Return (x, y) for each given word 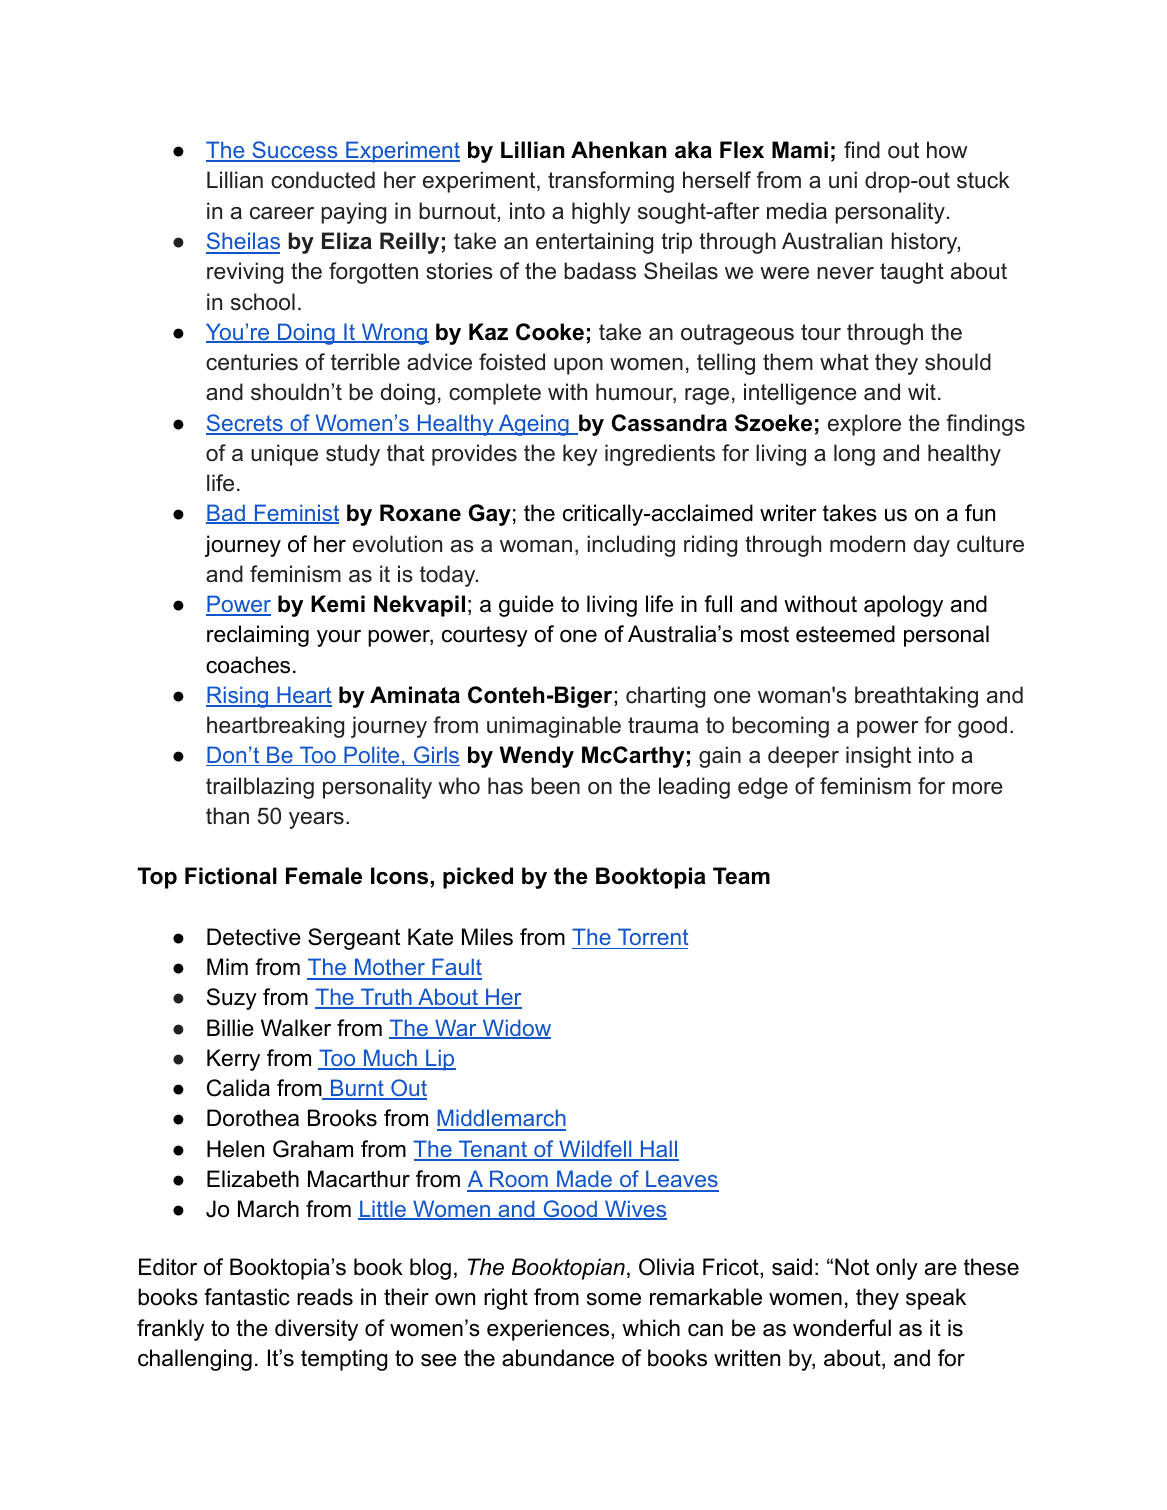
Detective (254, 937)
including (631, 546)
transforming (611, 182)
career (282, 213)
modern (867, 544)
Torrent (653, 936)
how (947, 150)
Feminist (295, 514)
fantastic (247, 1297)
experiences (549, 1330)
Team (741, 876)
